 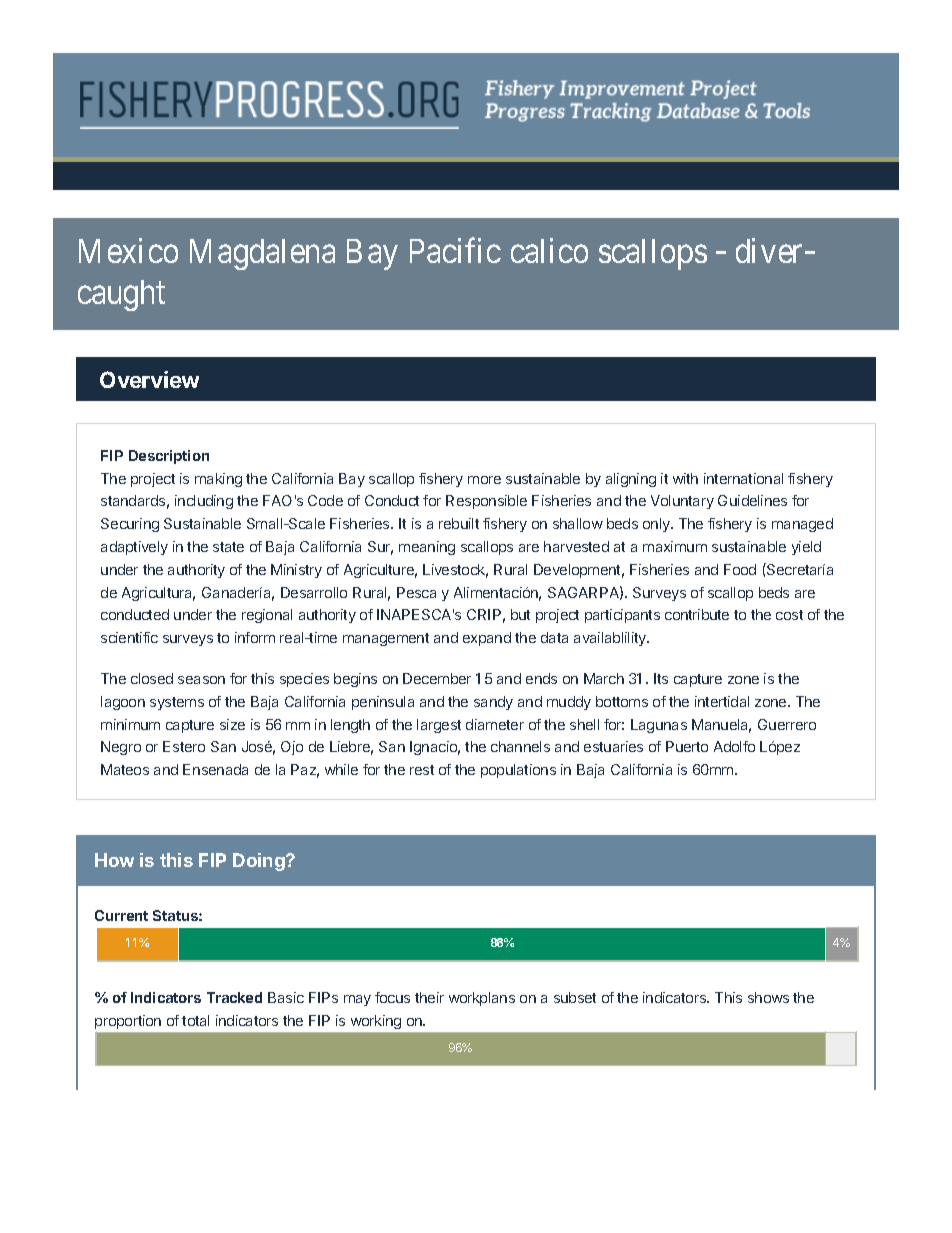 I want to click on contribute, so click(x=697, y=614).
